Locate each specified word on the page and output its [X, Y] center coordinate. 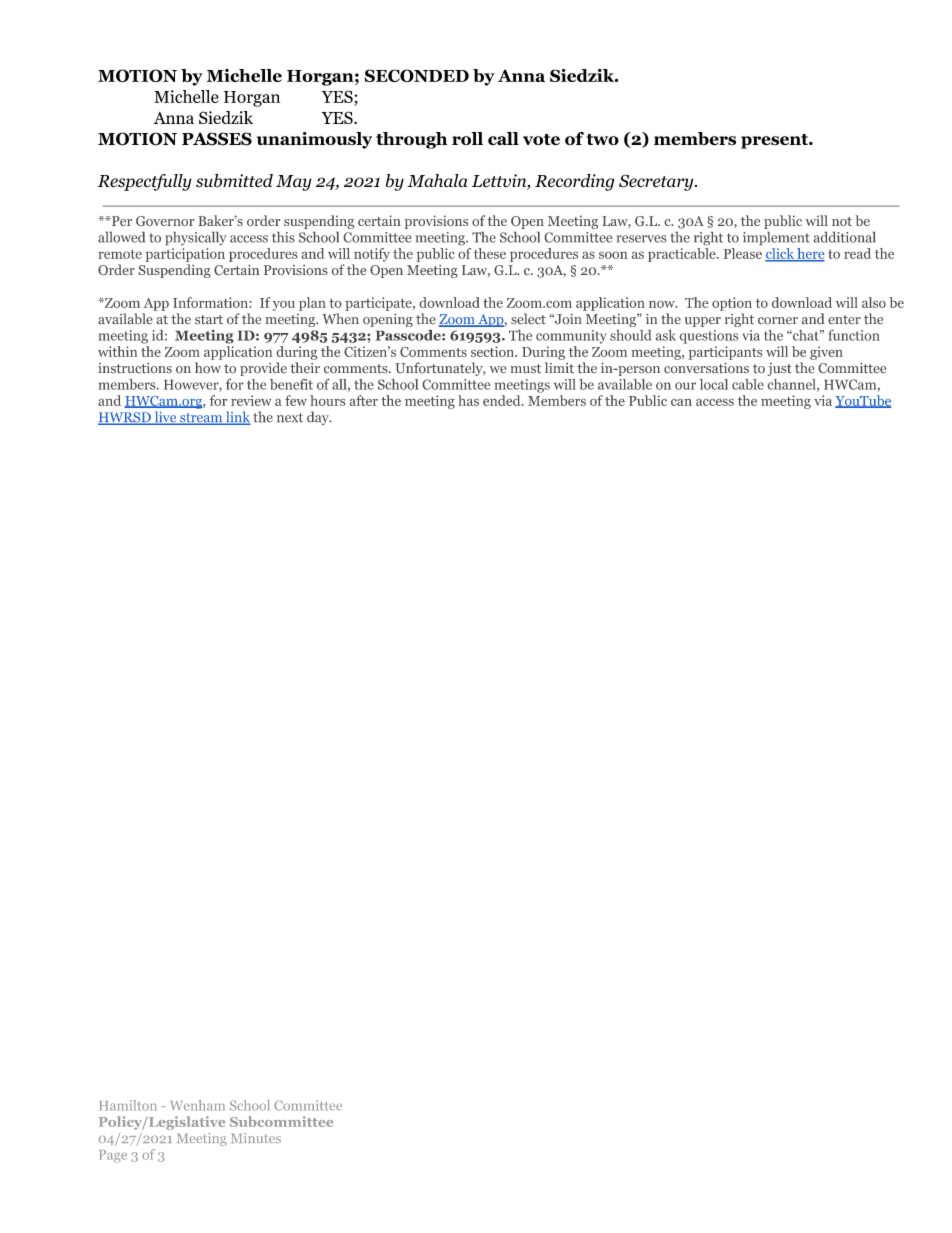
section [493, 351]
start [209, 319]
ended [503, 400]
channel [793, 385]
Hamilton [128, 1105]
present [775, 141]
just [779, 369]
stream [201, 419]
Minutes [256, 1138]
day [319, 418]
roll [467, 138]
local [714, 384]
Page [113, 1156]
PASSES [217, 139]
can [681, 402]
